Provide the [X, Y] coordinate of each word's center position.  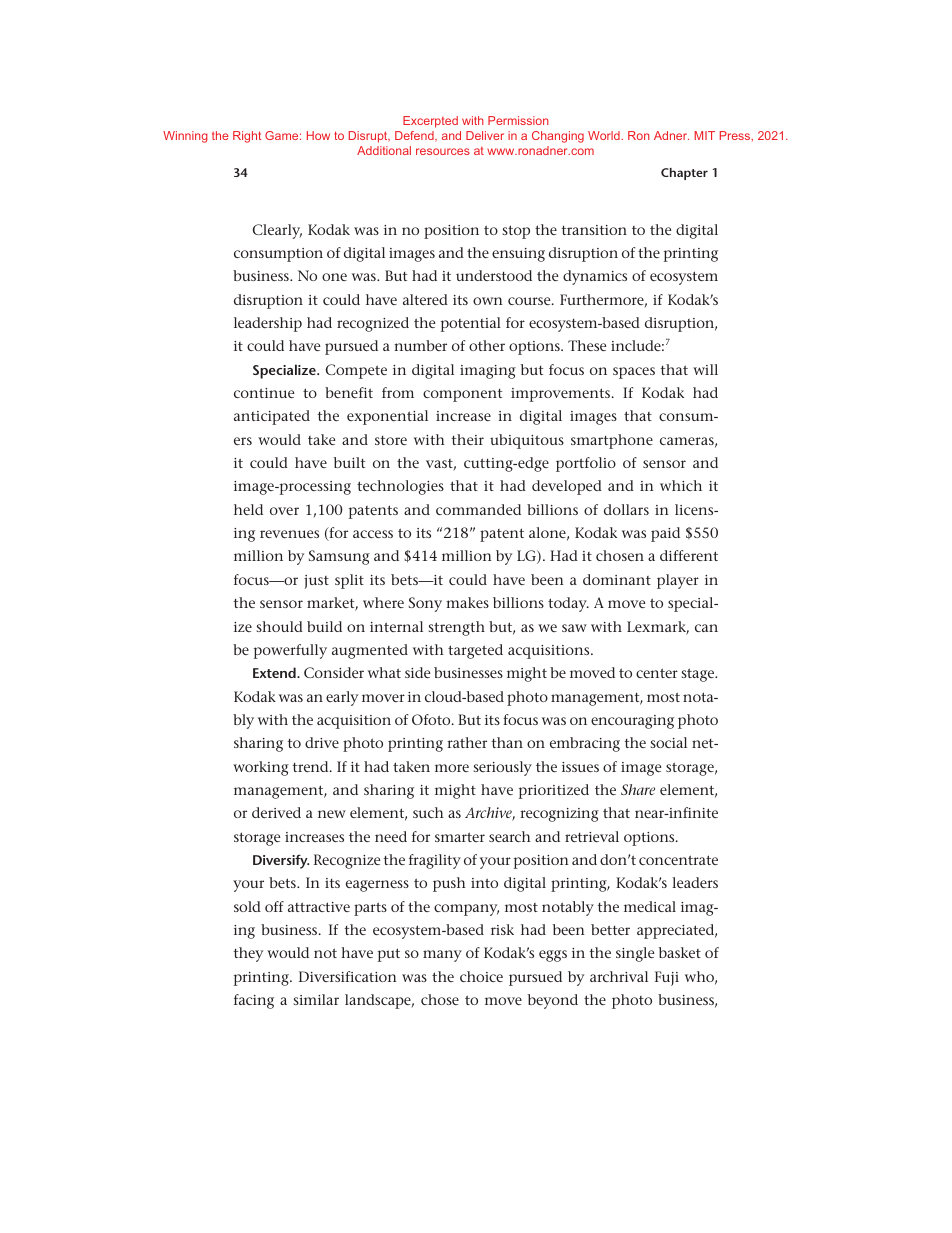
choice [481, 976]
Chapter [684, 174]
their [468, 439]
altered [425, 299]
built [349, 462]
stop [516, 232]
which [681, 485]
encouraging [632, 722]
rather [467, 742]
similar [316, 999]
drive [322, 742]
